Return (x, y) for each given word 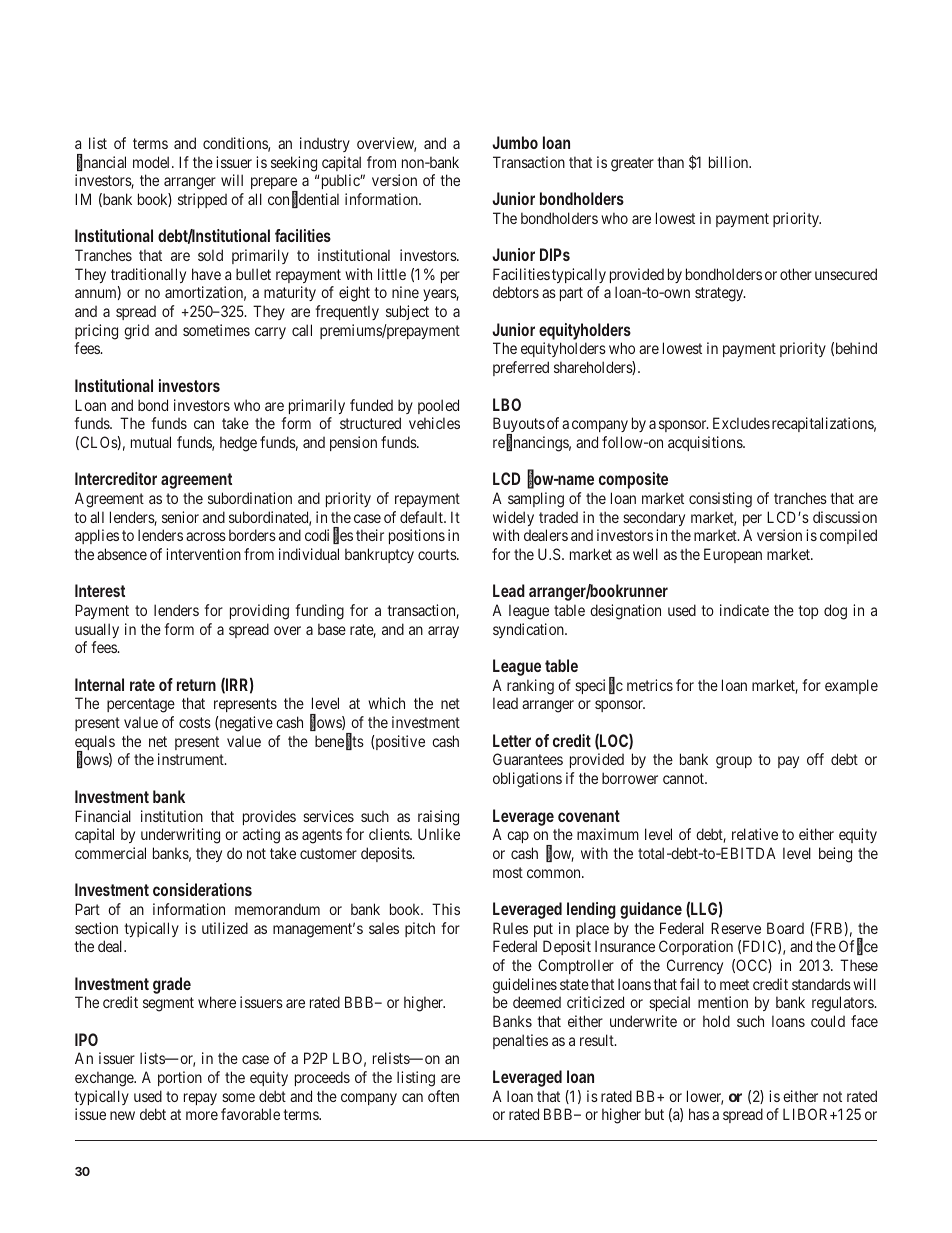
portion (180, 1078)
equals (95, 744)
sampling (536, 500)
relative (755, 834)
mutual (151, 442)
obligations (527, 780)
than (670, 162)
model (153, 162)
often (443, 1096)
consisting (720, 500)
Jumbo (515, 142)
